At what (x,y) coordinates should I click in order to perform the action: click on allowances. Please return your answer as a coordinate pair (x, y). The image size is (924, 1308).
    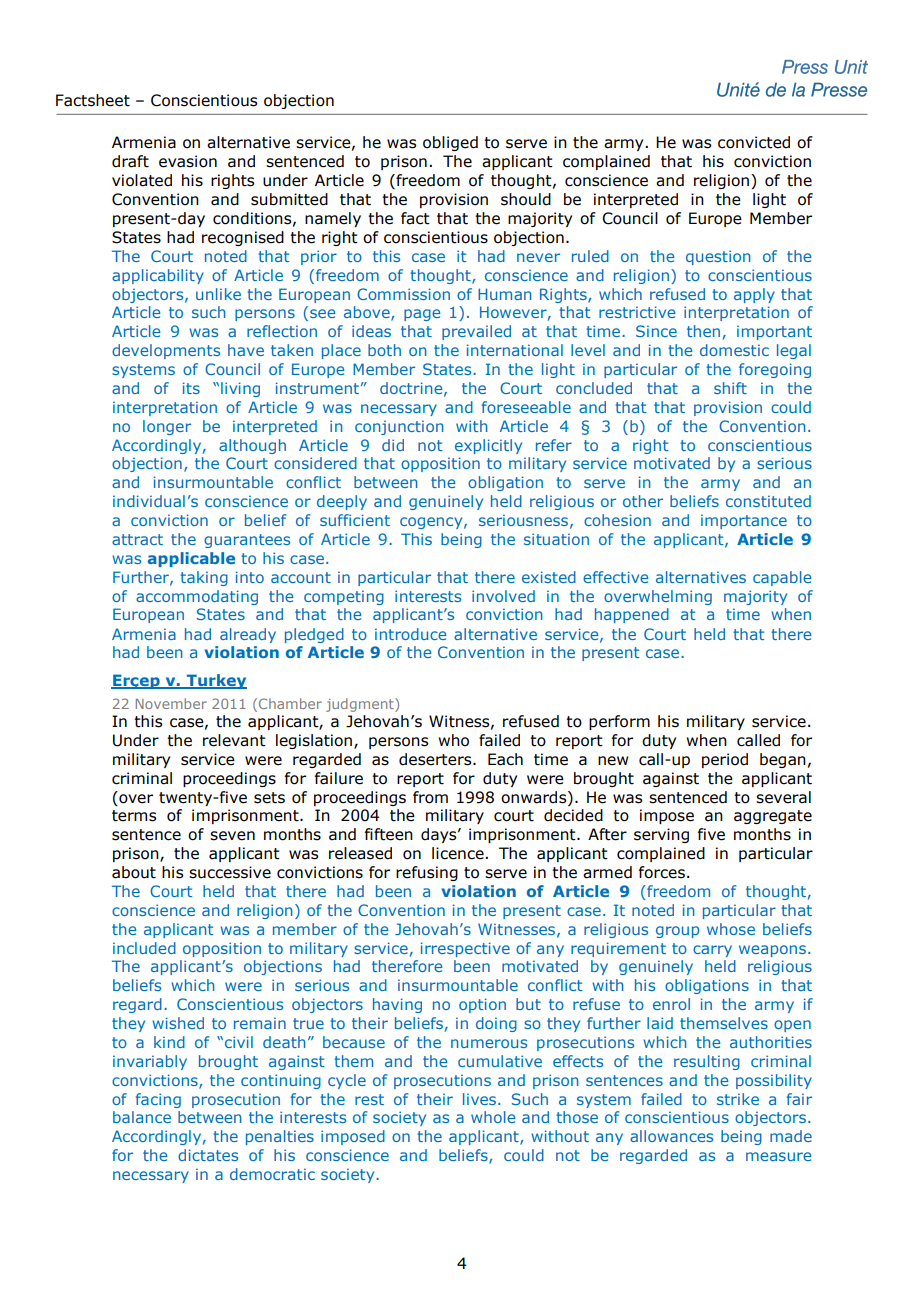
    Looking at the image, I should click on (671, 1136).
